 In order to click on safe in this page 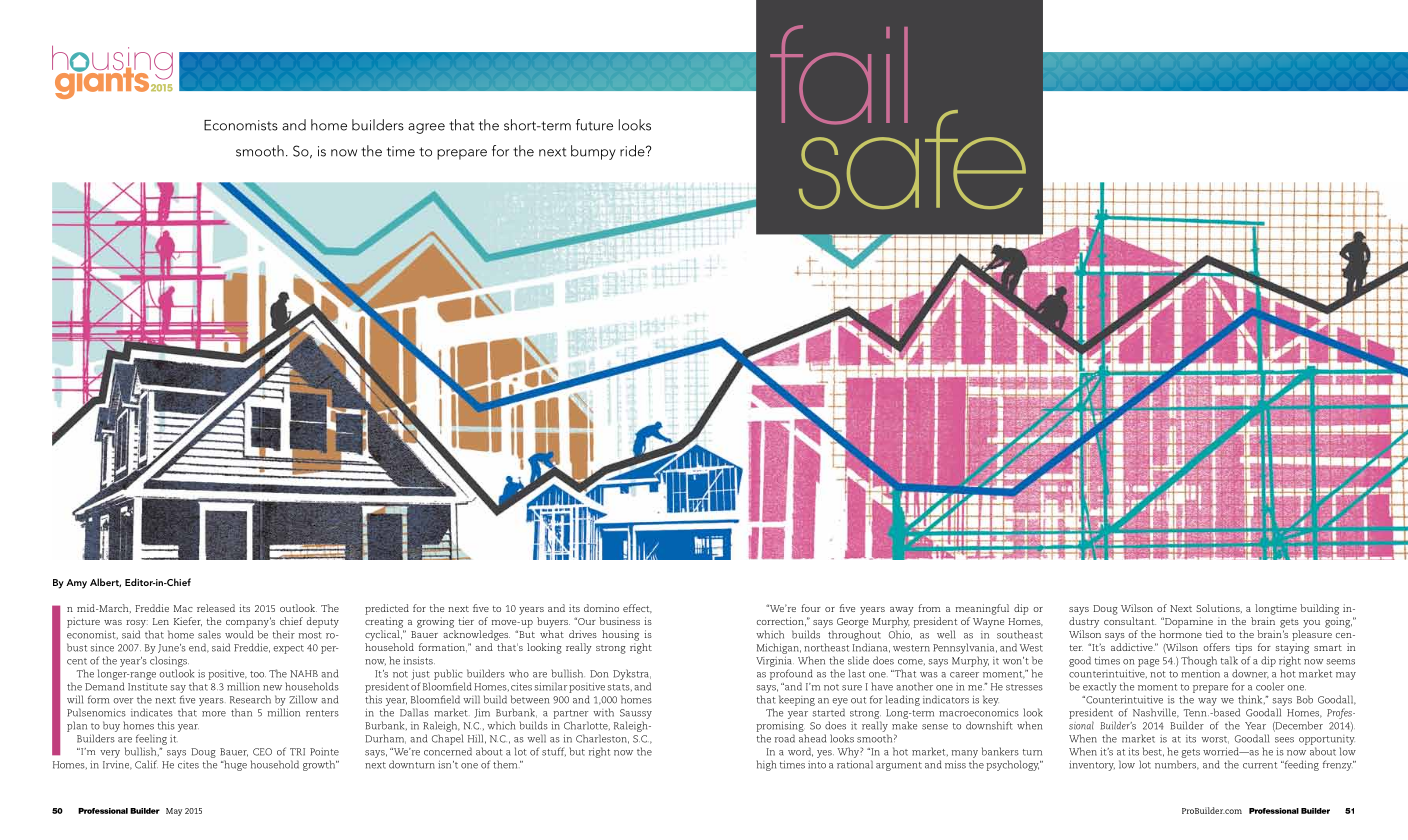, I will do `click(912, 158)`.
